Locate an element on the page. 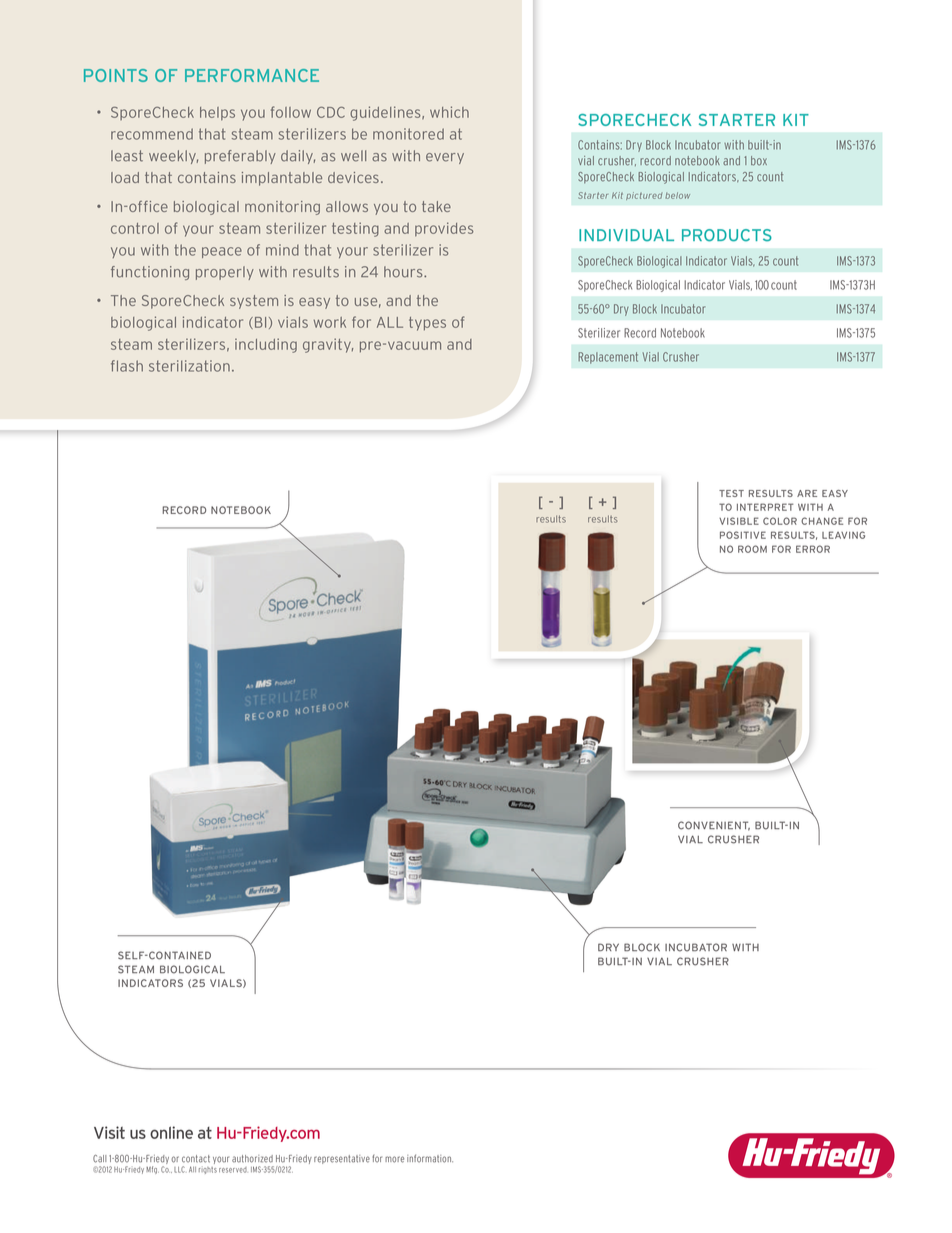 Image resolution: width=952 pixels, height=1233 pixels. information is located at coordinates (430, 1158).
